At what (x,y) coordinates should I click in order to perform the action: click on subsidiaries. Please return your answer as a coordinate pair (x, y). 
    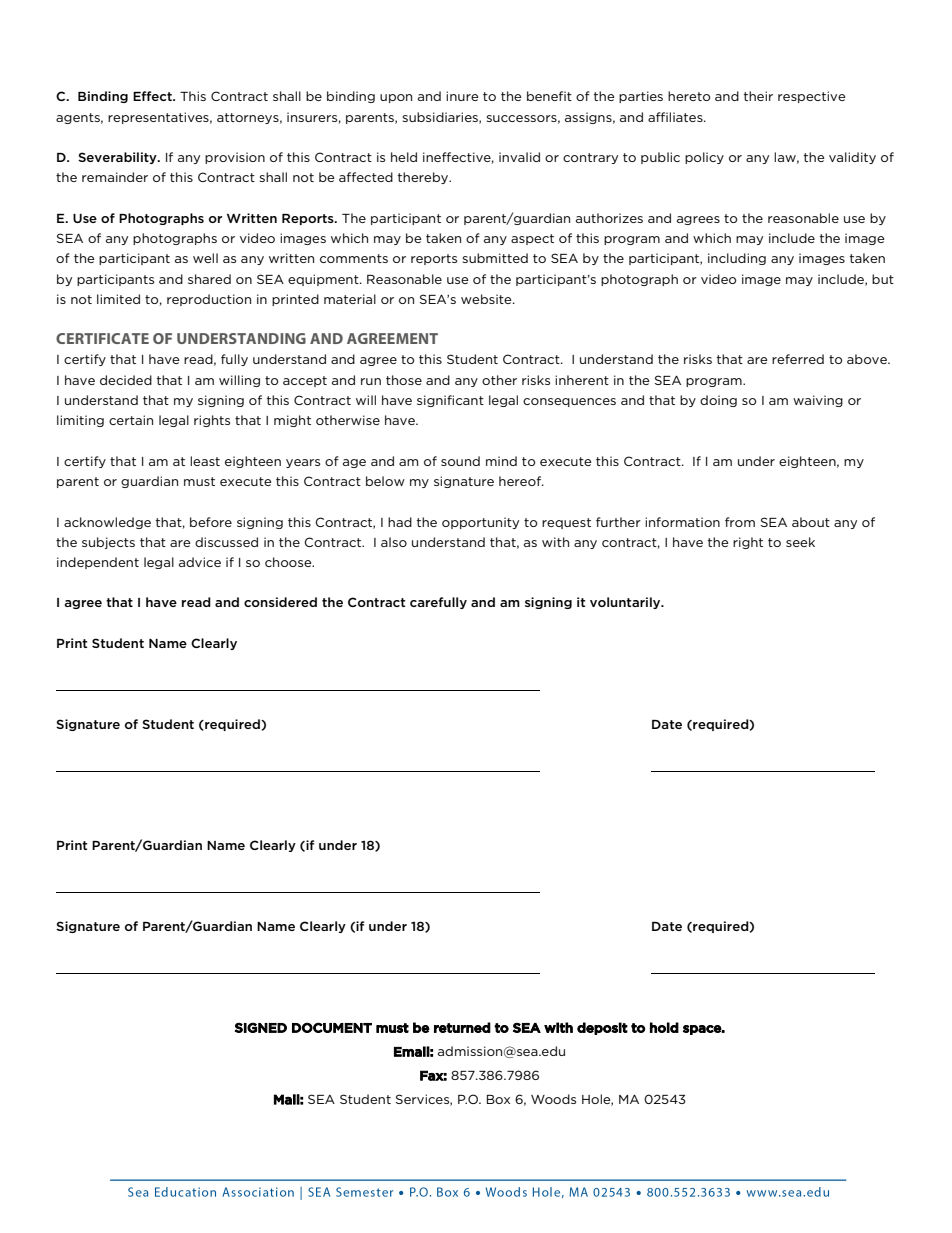
    Looking at the image, I should click on (441, 118).
